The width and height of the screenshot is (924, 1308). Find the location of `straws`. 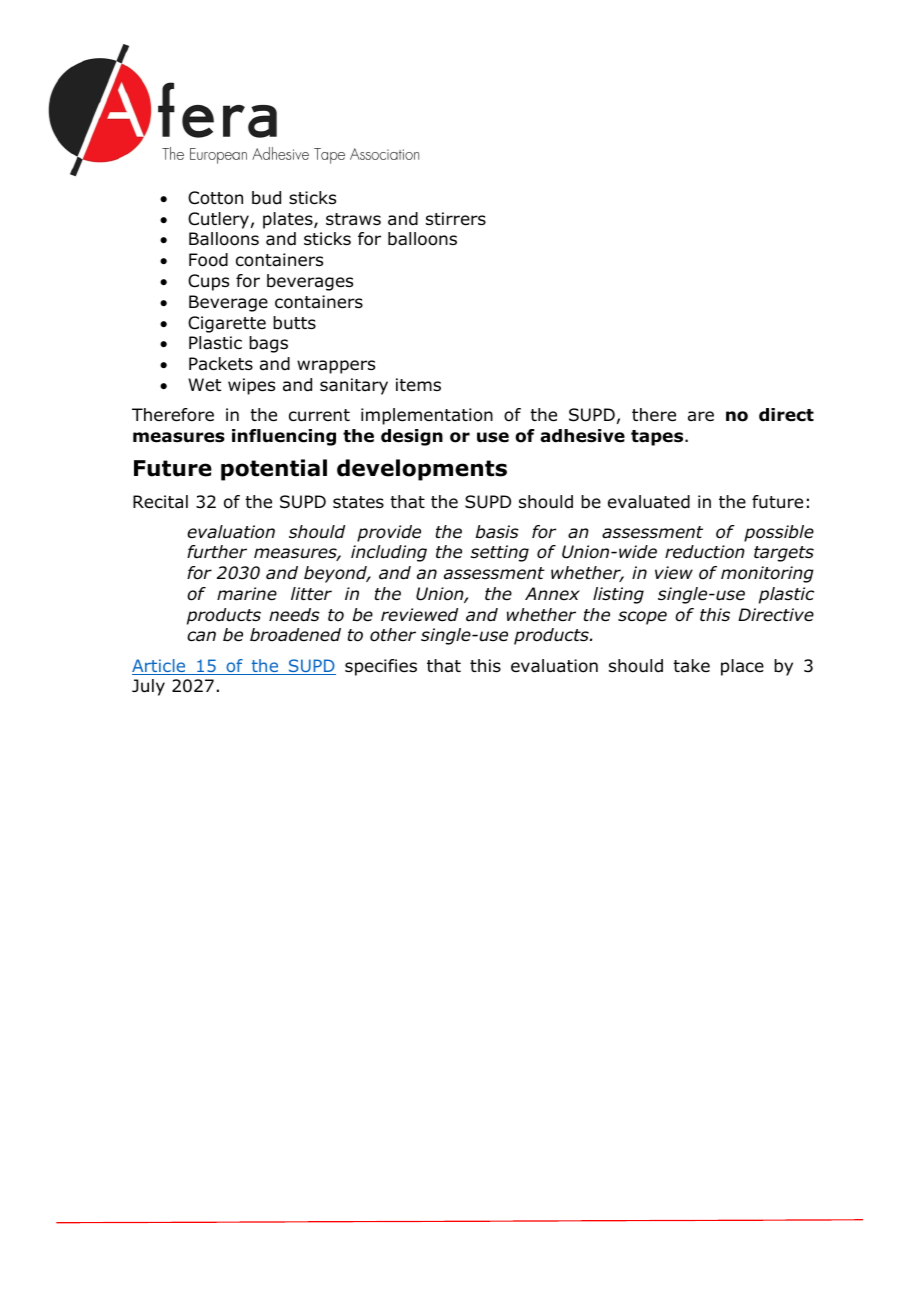

straws is located at coordinates (353, 219).
